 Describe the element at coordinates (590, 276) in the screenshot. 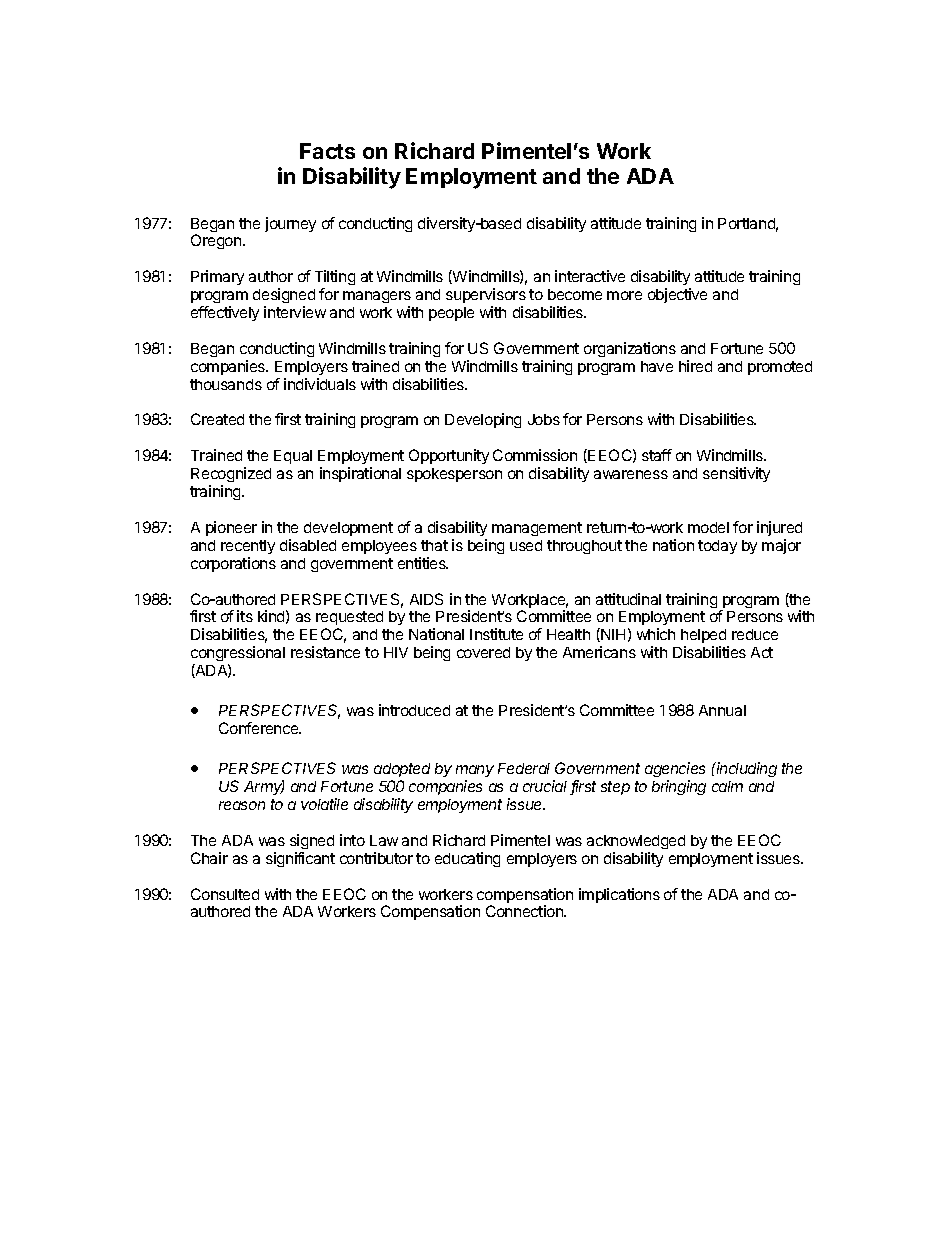

I see `interactive` at that location.
